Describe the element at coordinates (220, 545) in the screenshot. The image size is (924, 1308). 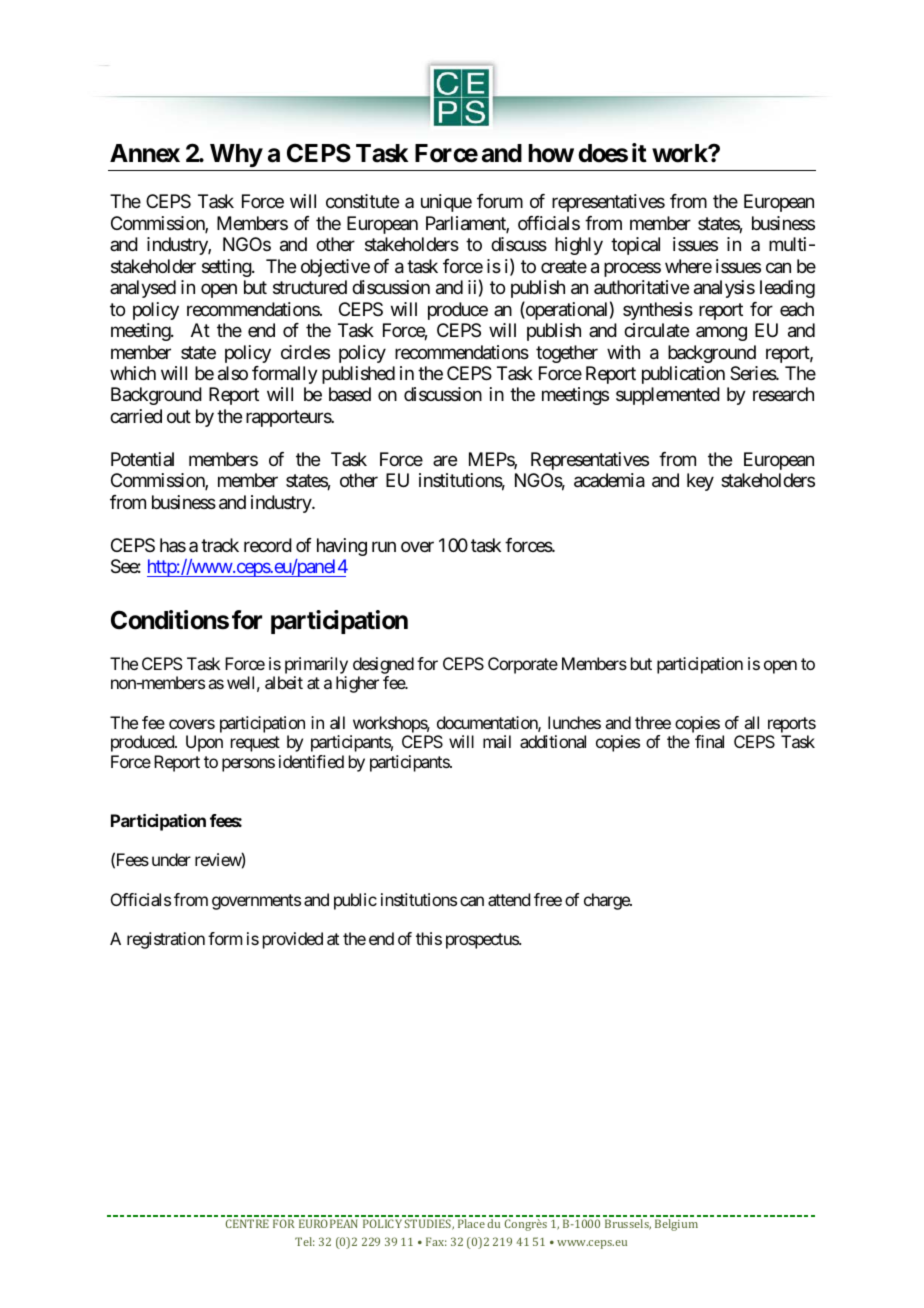
I see `track` at that location.
